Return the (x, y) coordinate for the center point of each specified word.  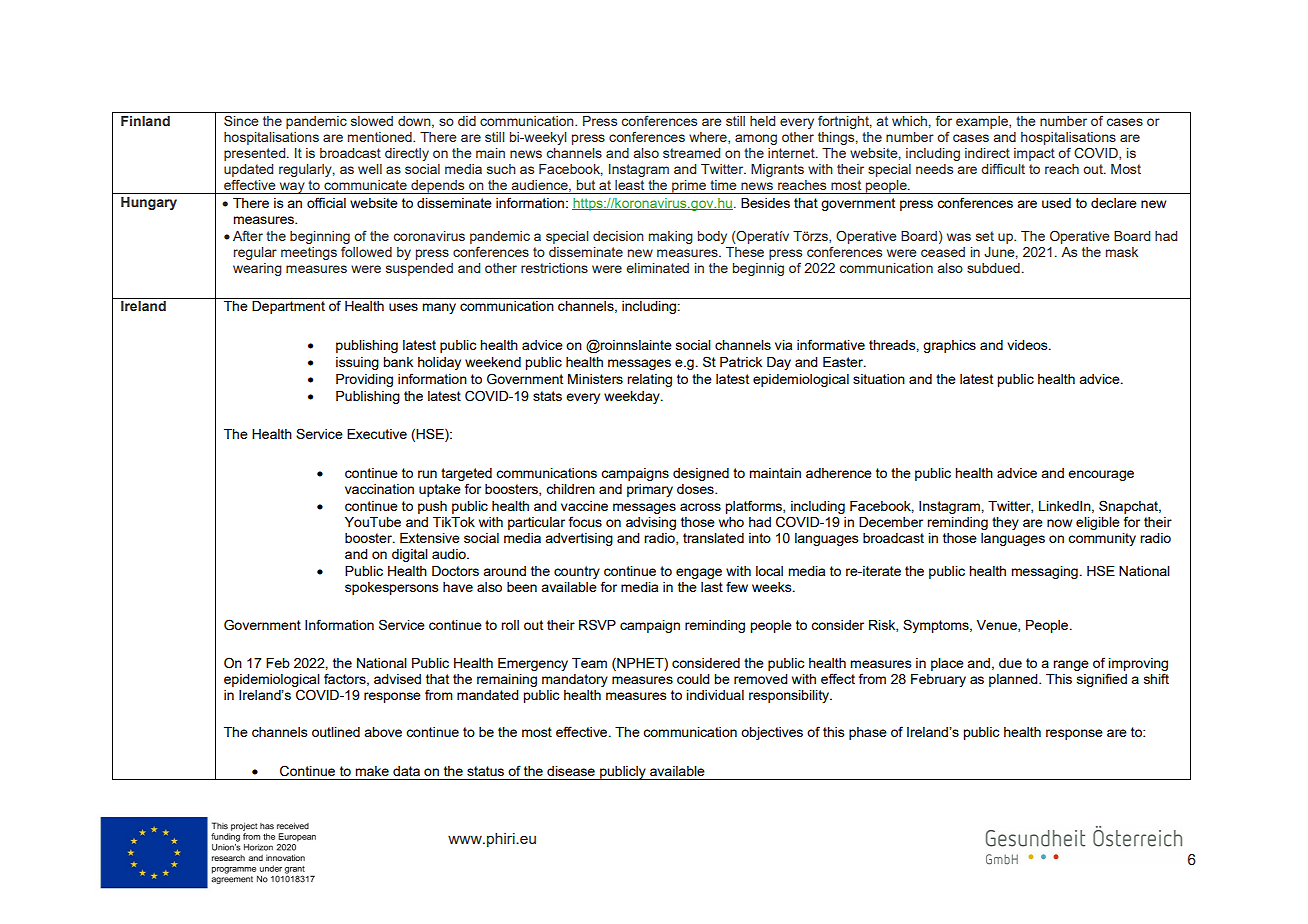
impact (1034, 154)
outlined (336, 732)
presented (256, 154)
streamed (691, 153)
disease (571, 771)
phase (868, 733)
